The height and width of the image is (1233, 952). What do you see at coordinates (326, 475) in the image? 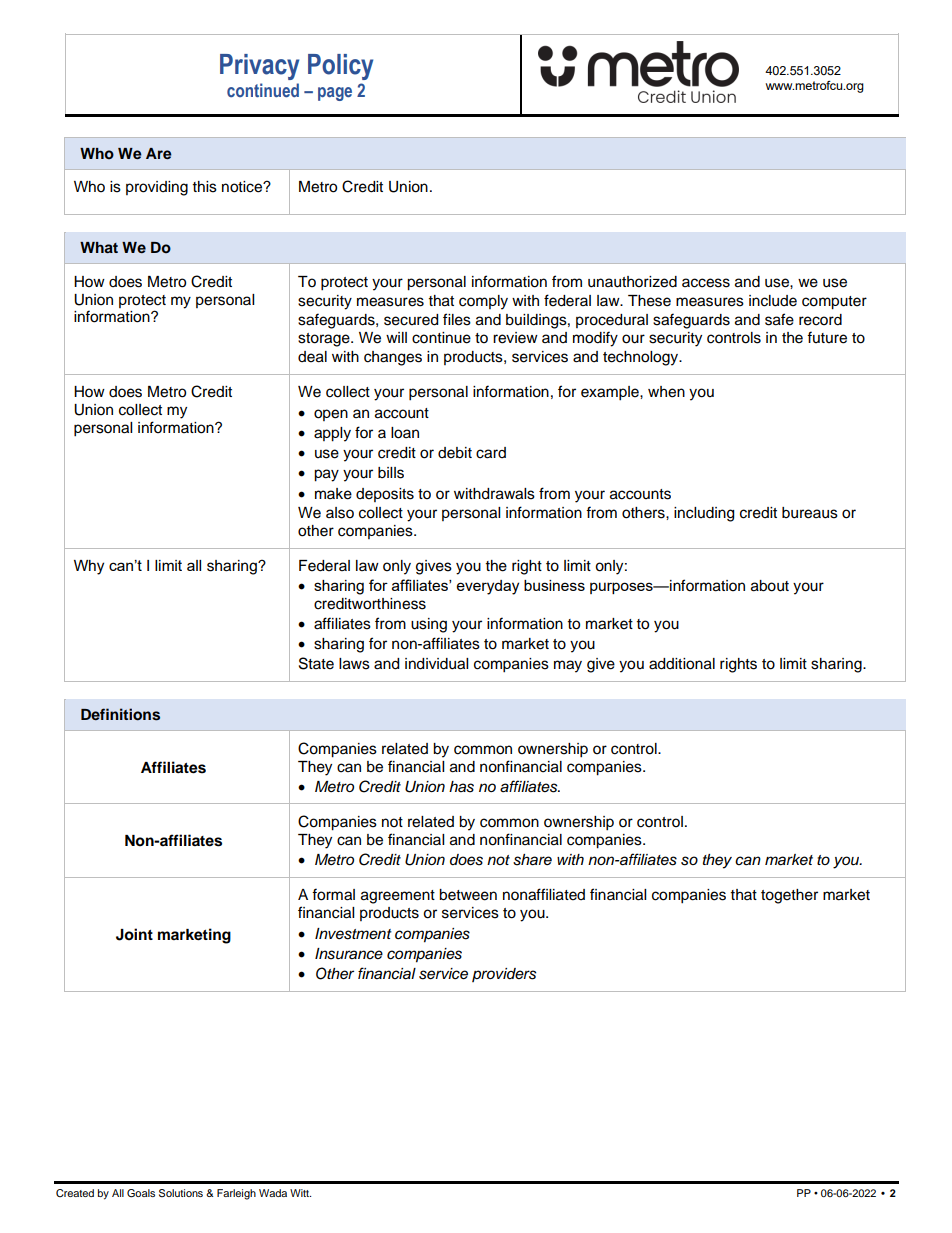
I see `pay` at bounding box center [326, 475].
